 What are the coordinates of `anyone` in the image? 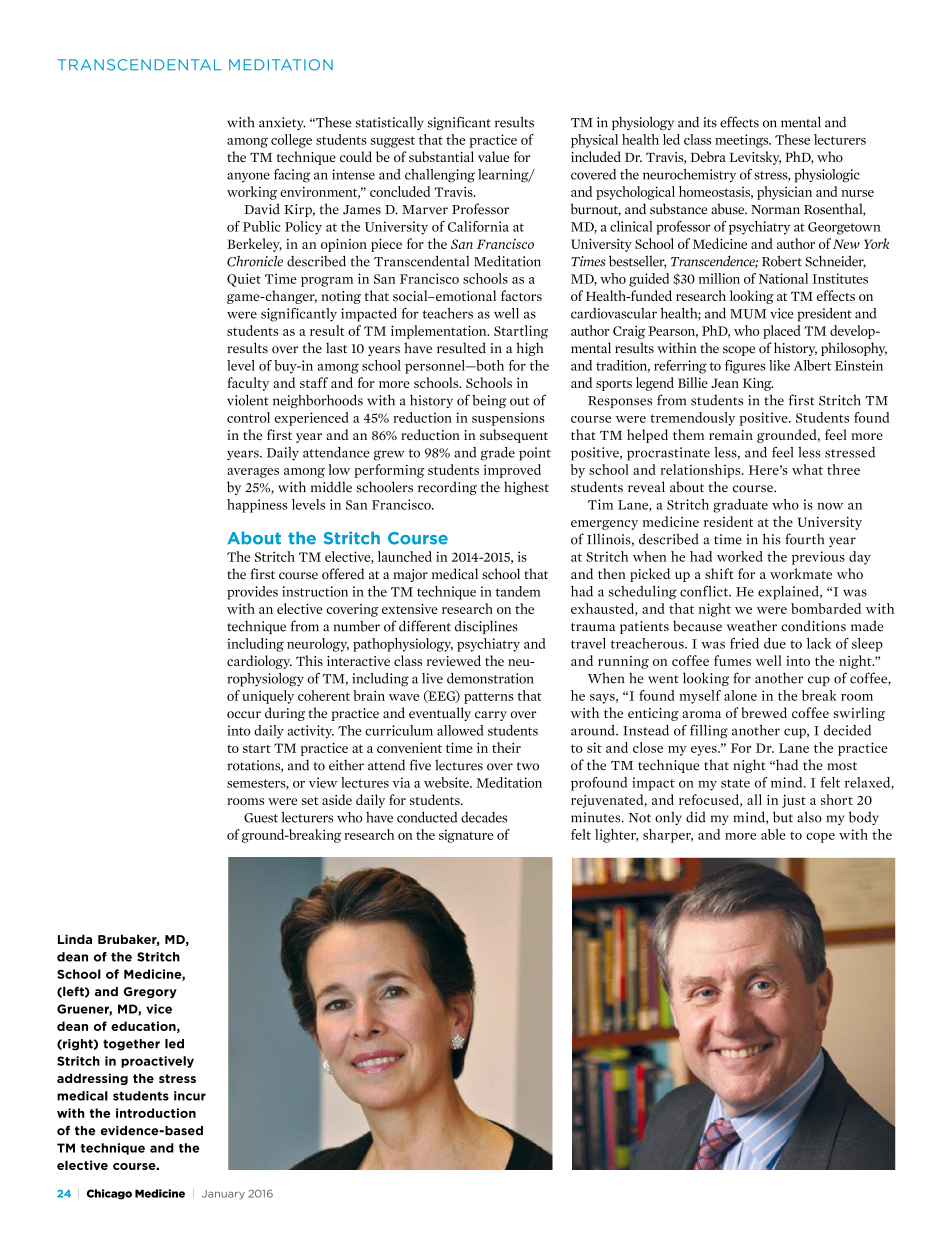 It's located at (248, 177).
